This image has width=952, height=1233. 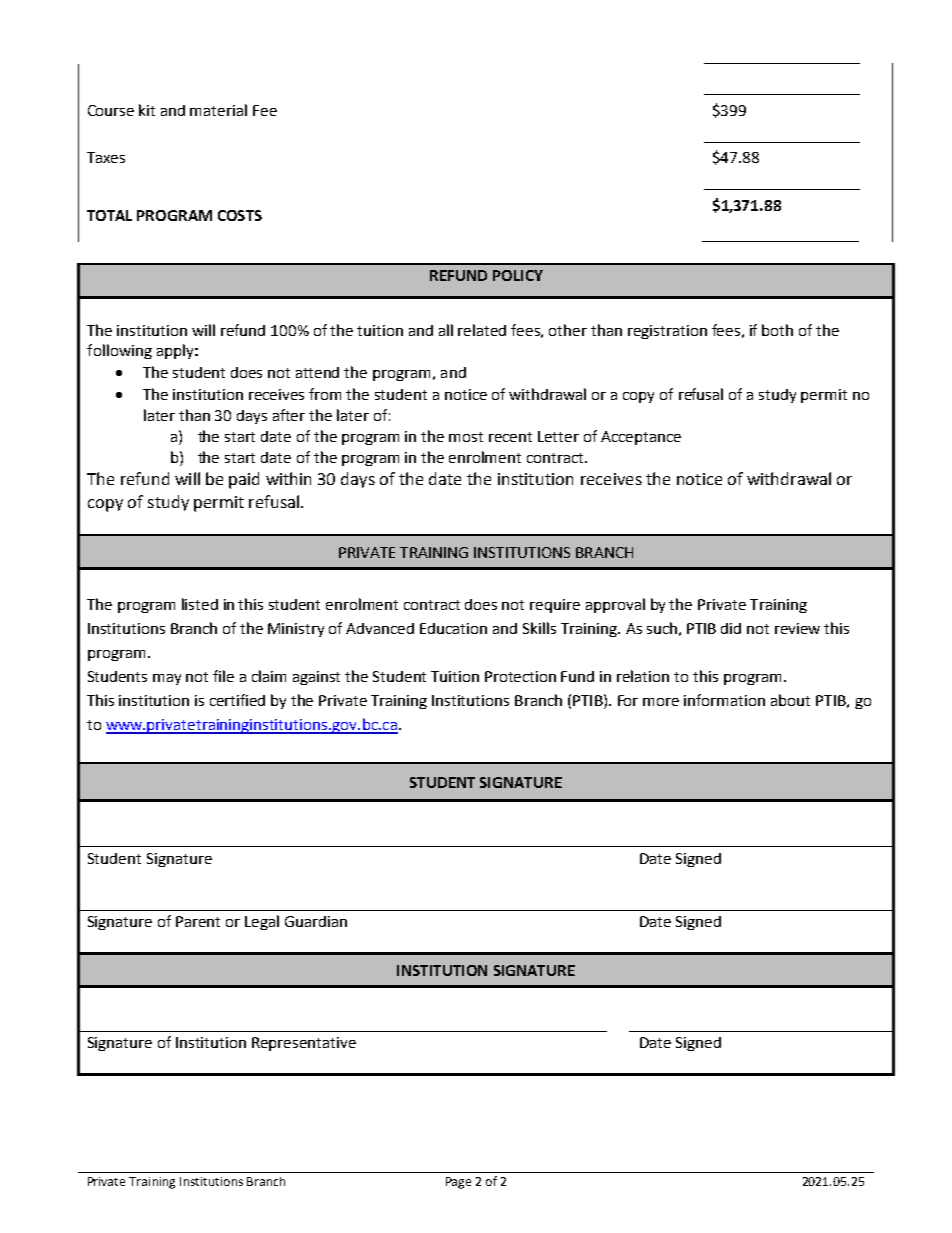 What do you see at coordinates (458, 1183) in the image?
I see `Page` at bounding box center [458, 1183].
